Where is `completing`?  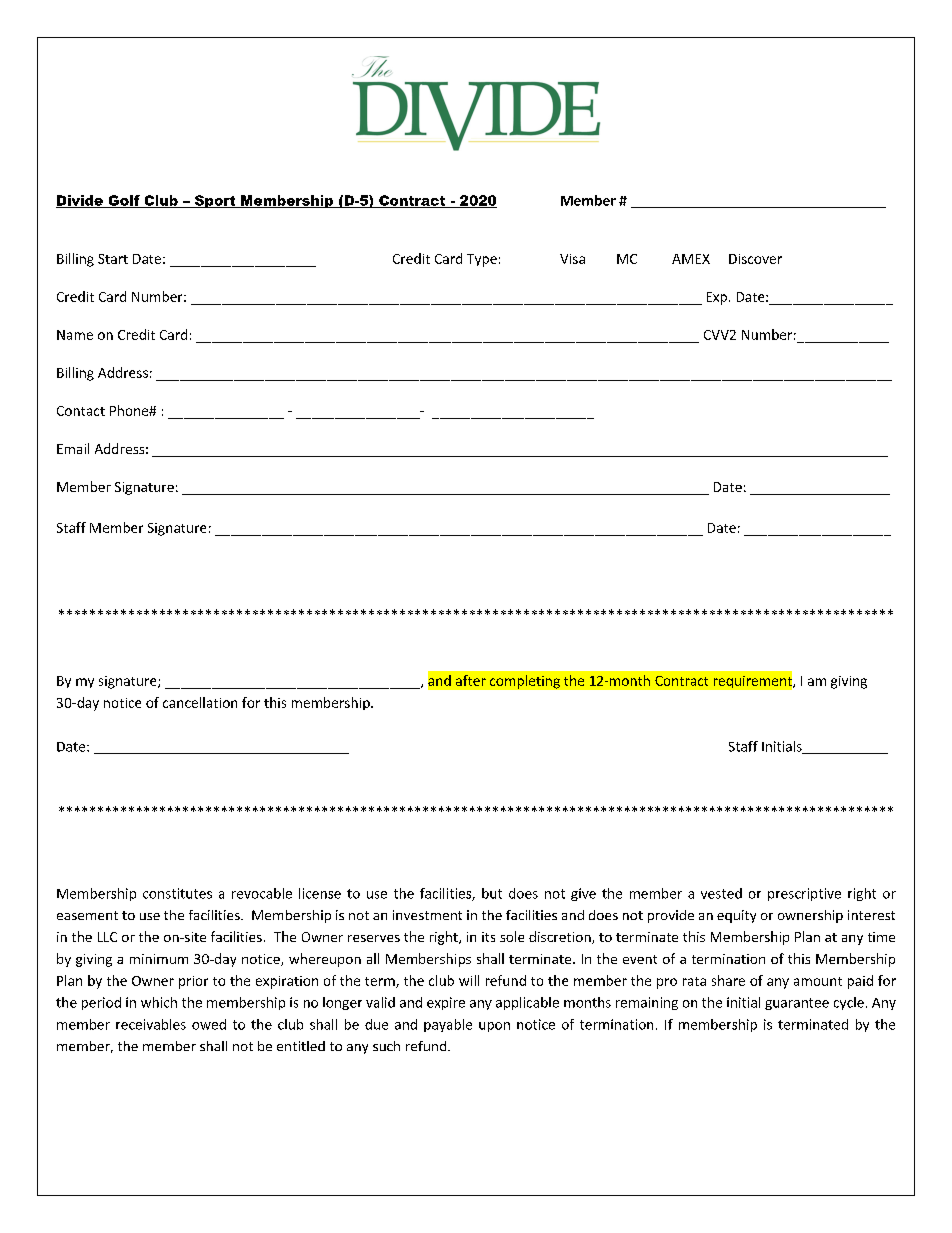 completing is located at coordinates (525, 682).
